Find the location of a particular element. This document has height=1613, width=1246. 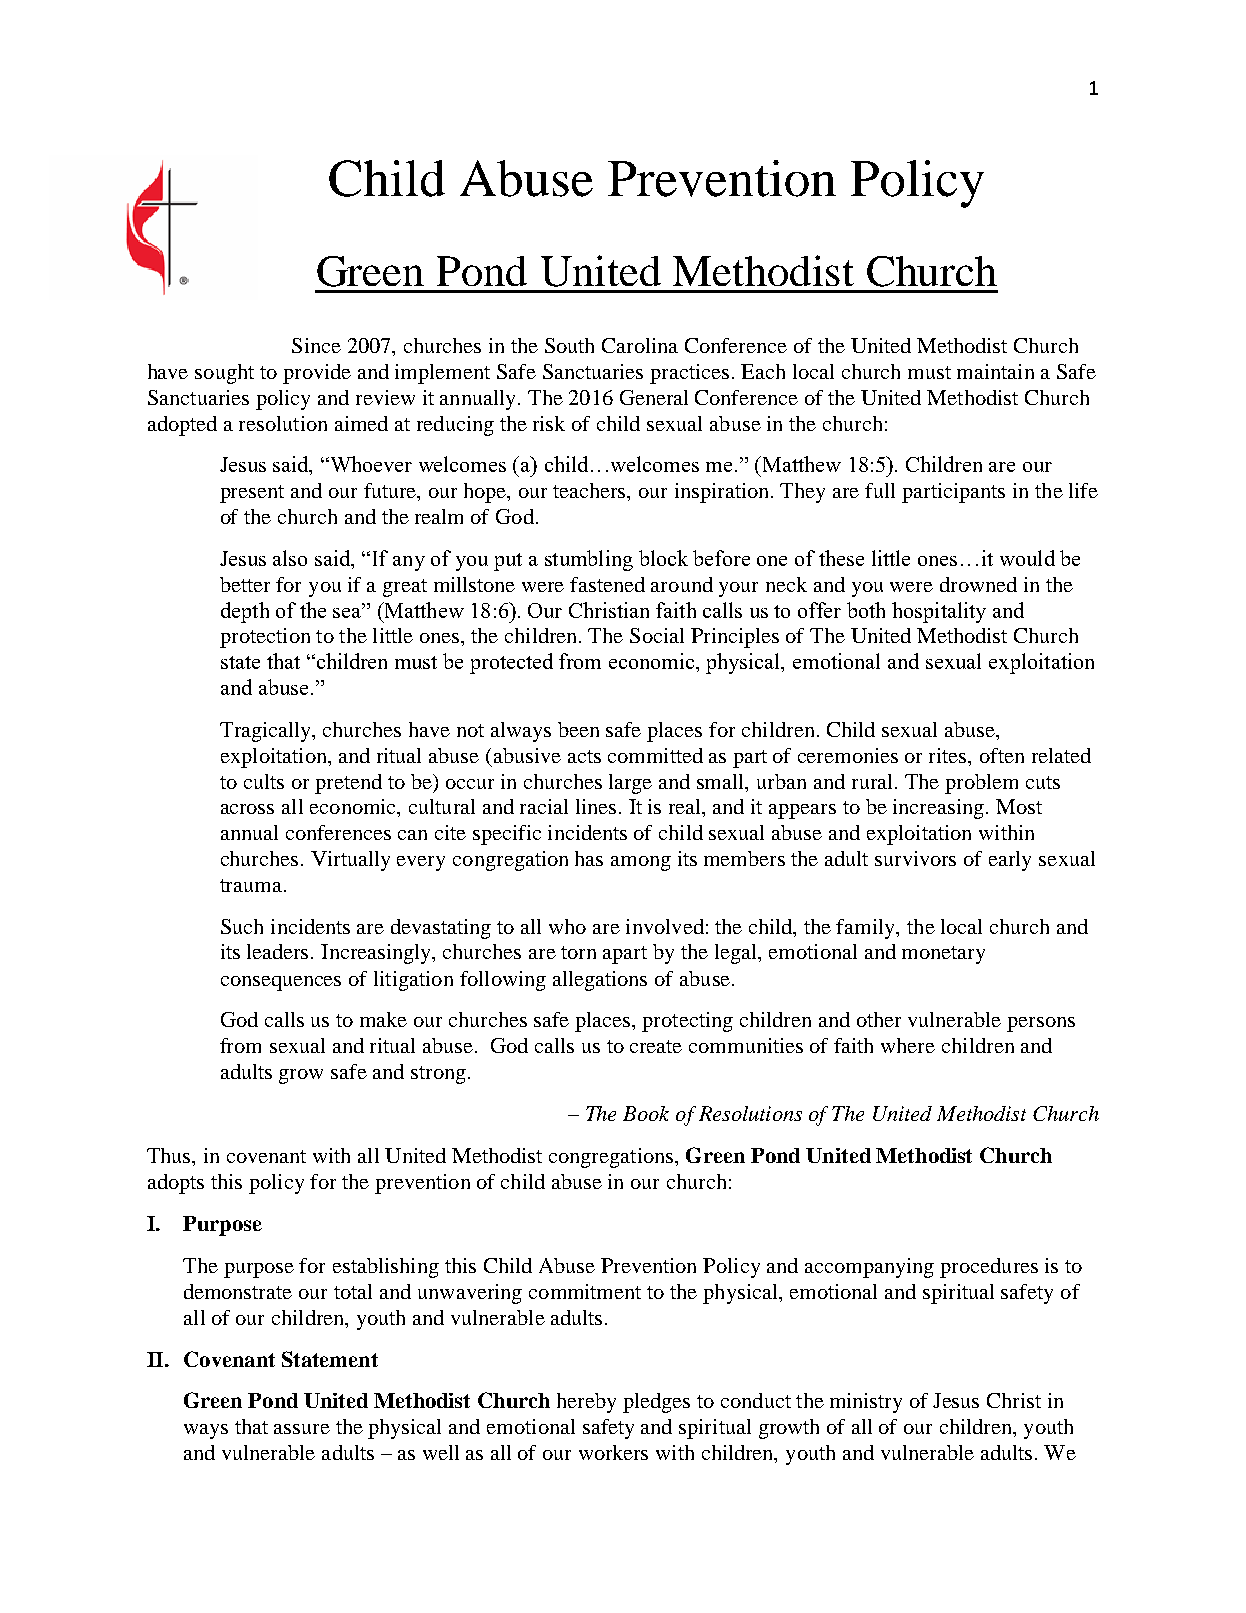

trauma is located at coordinates (252, 885).
